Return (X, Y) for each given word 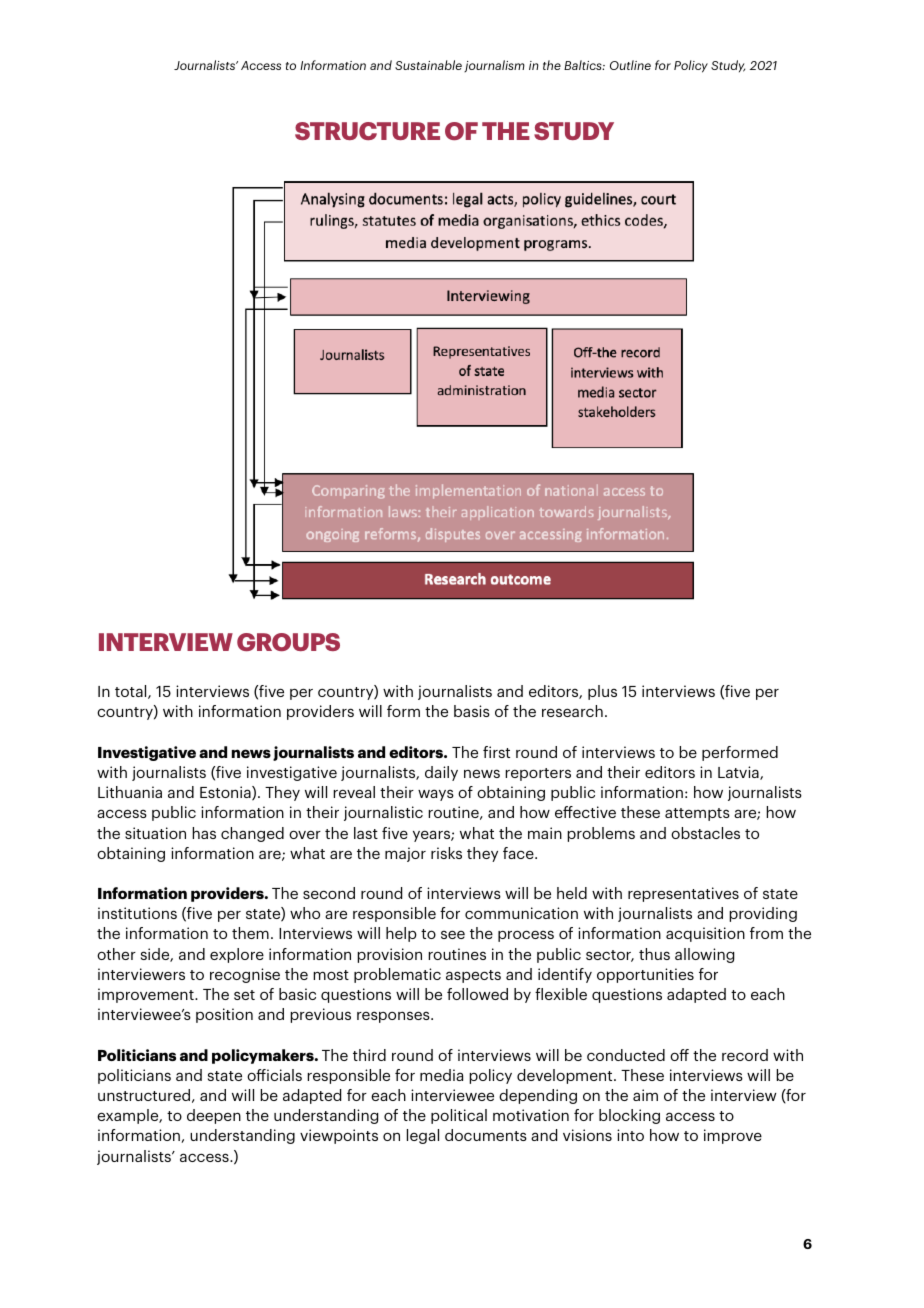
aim (645, 1095)
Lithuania (130, 792)
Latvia (739, 773)
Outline (630, 65)
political (459, 1116)
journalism (494, 66)
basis (472, 711)
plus (602, 692)
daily (441, 773)
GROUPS (288, 642)
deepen (214, 1116)
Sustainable (428, 65)
